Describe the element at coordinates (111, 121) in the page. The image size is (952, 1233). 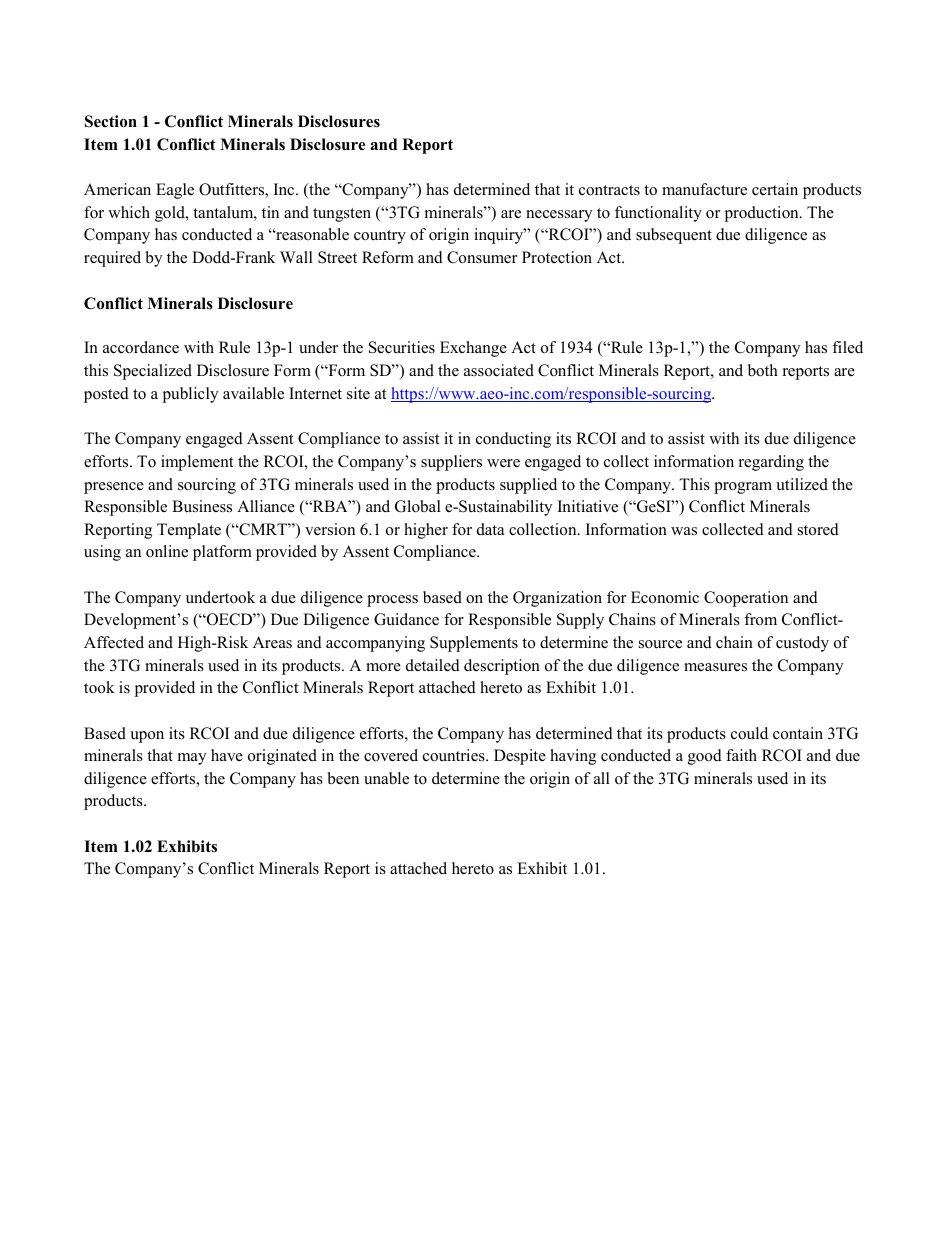
I see `Section` at that location.
